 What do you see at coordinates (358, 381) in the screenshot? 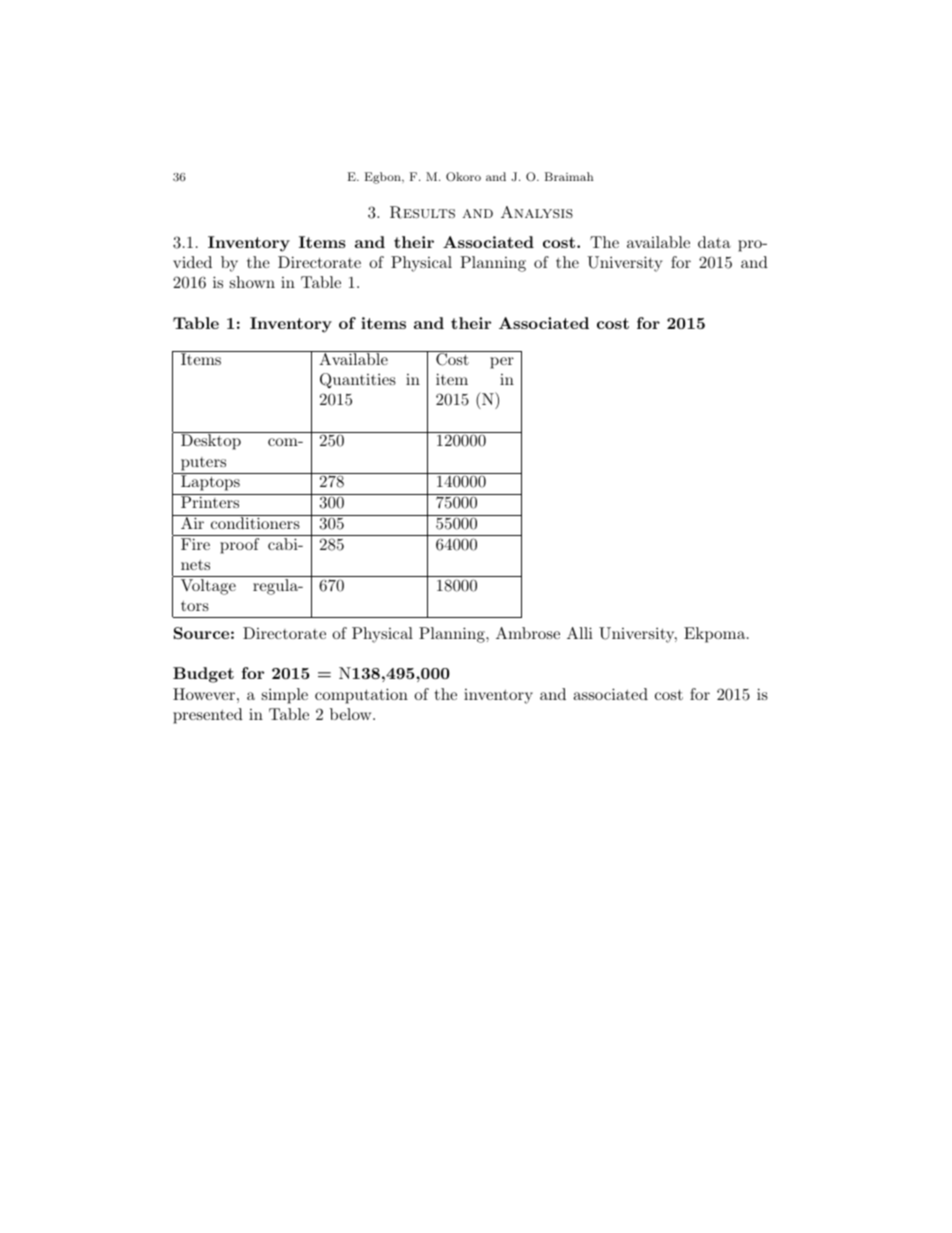
I see `Quantities` at bounding box center [358, 381].
